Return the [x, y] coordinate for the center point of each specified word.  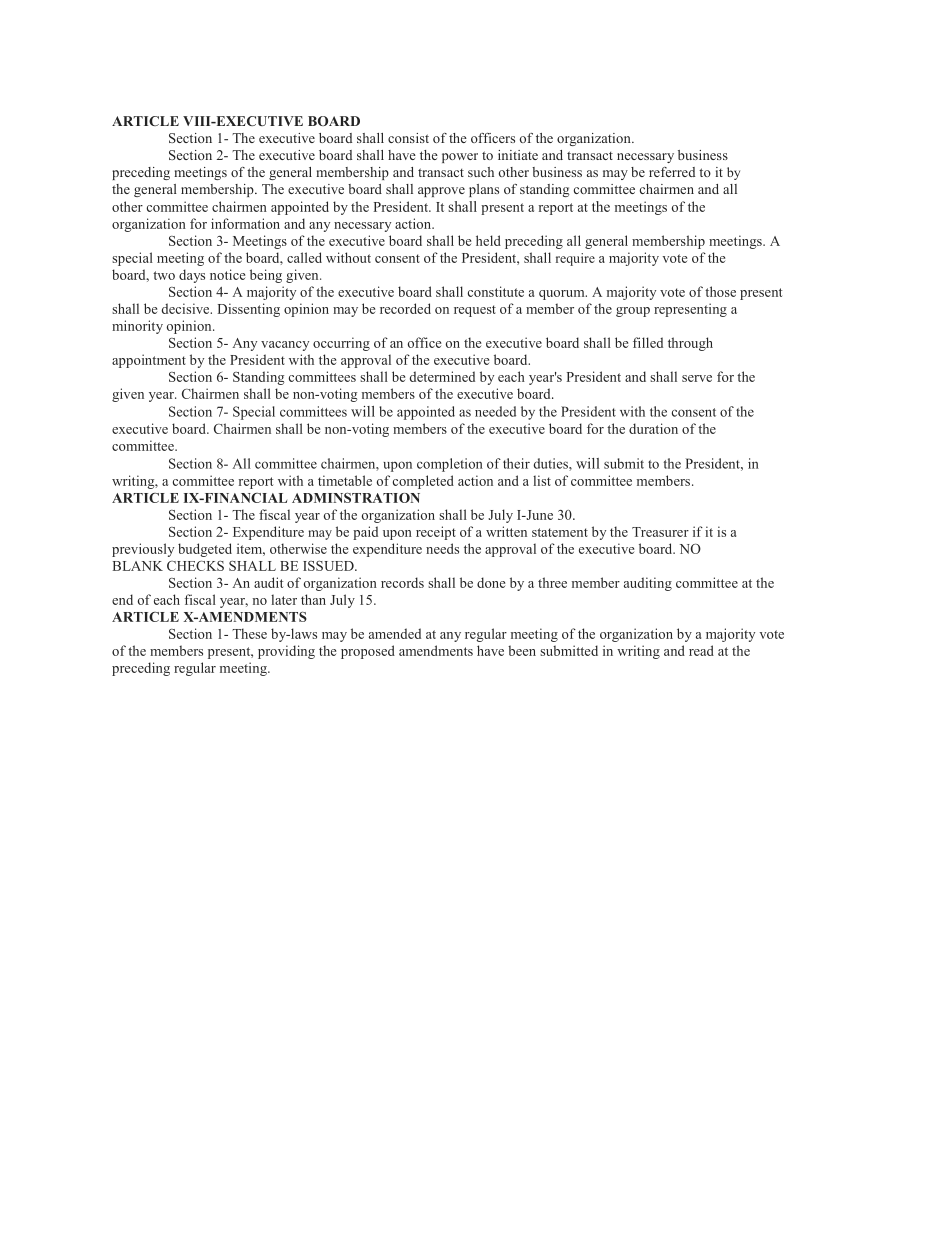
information [245, 223]
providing [286, 652]
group [633, 312]
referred [672, 172]
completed [423, 482]
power [460, 158]
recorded [405, 308]
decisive [187, 308]
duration [653, 428]
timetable [345, 480]
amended [395, 633]
